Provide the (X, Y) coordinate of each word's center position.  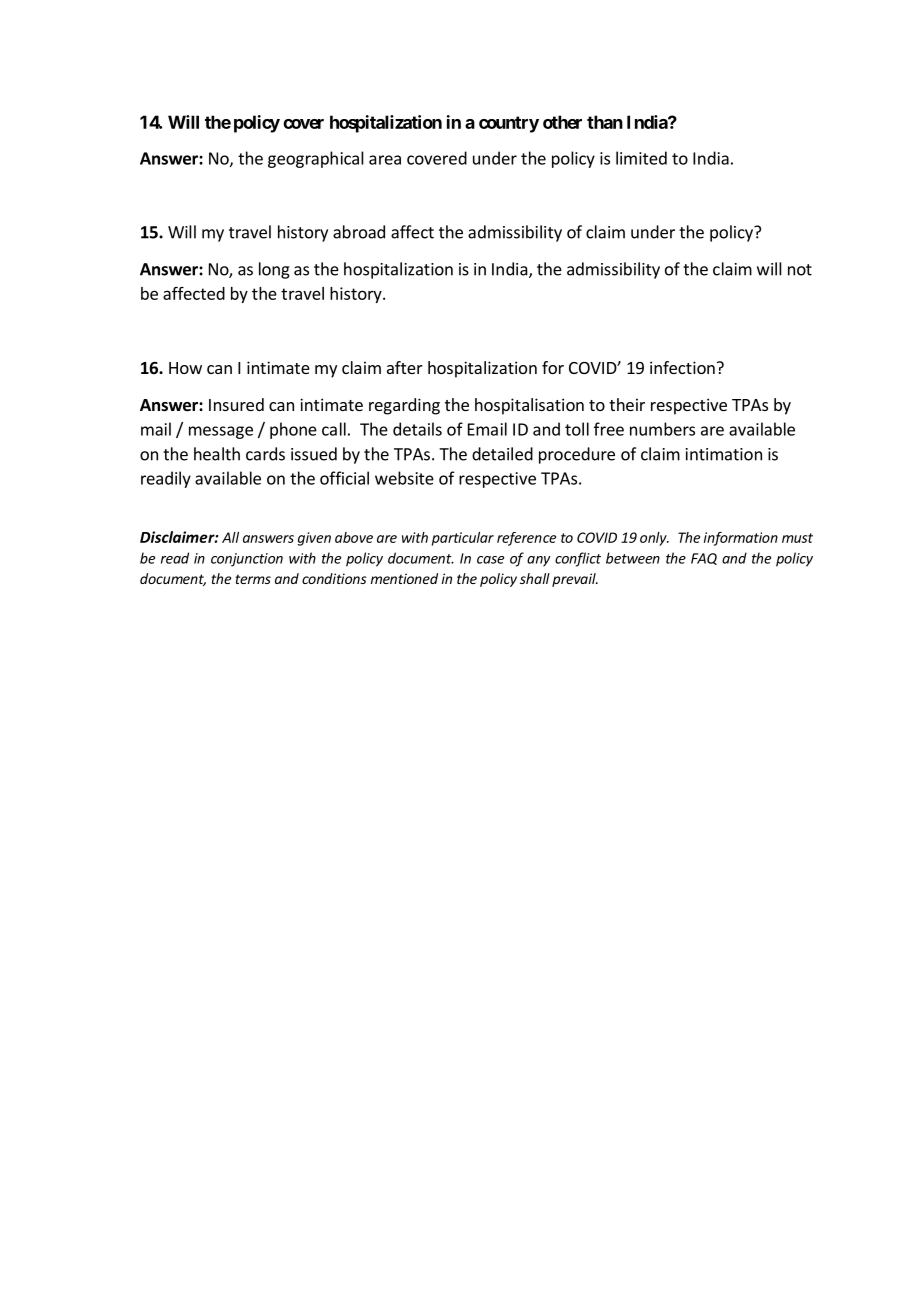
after (405, 367)
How (185, 368)
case (490, 560)
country (509, 124)
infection (682, 367)
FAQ (704, 559)
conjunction (247, 560)
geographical (316, 159)
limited (641, 158)
